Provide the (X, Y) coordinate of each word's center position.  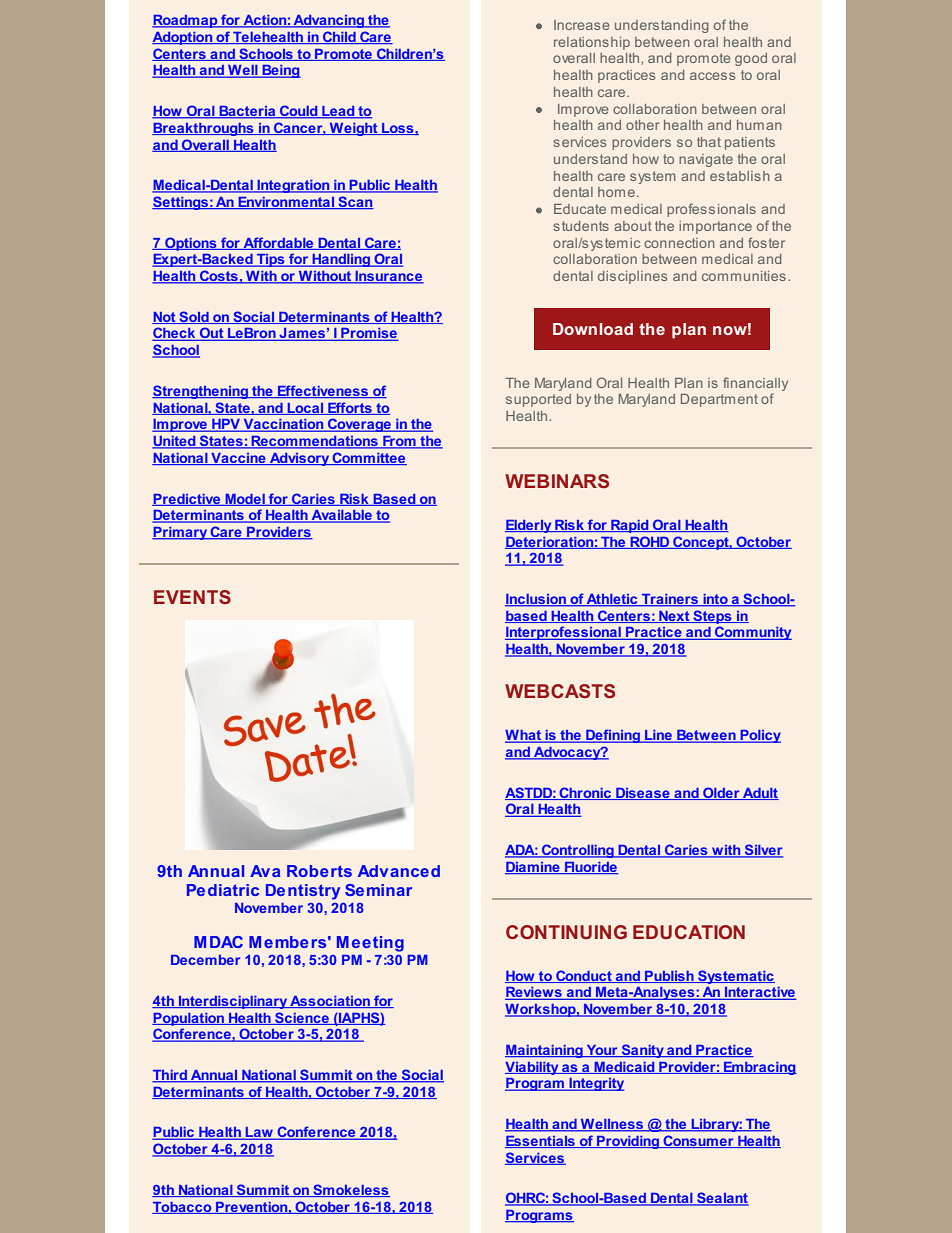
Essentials (541, 1142)
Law (259, 1133)
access (712, 76)
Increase (582, 25)
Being (280, 71)
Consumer (698, 1141)
